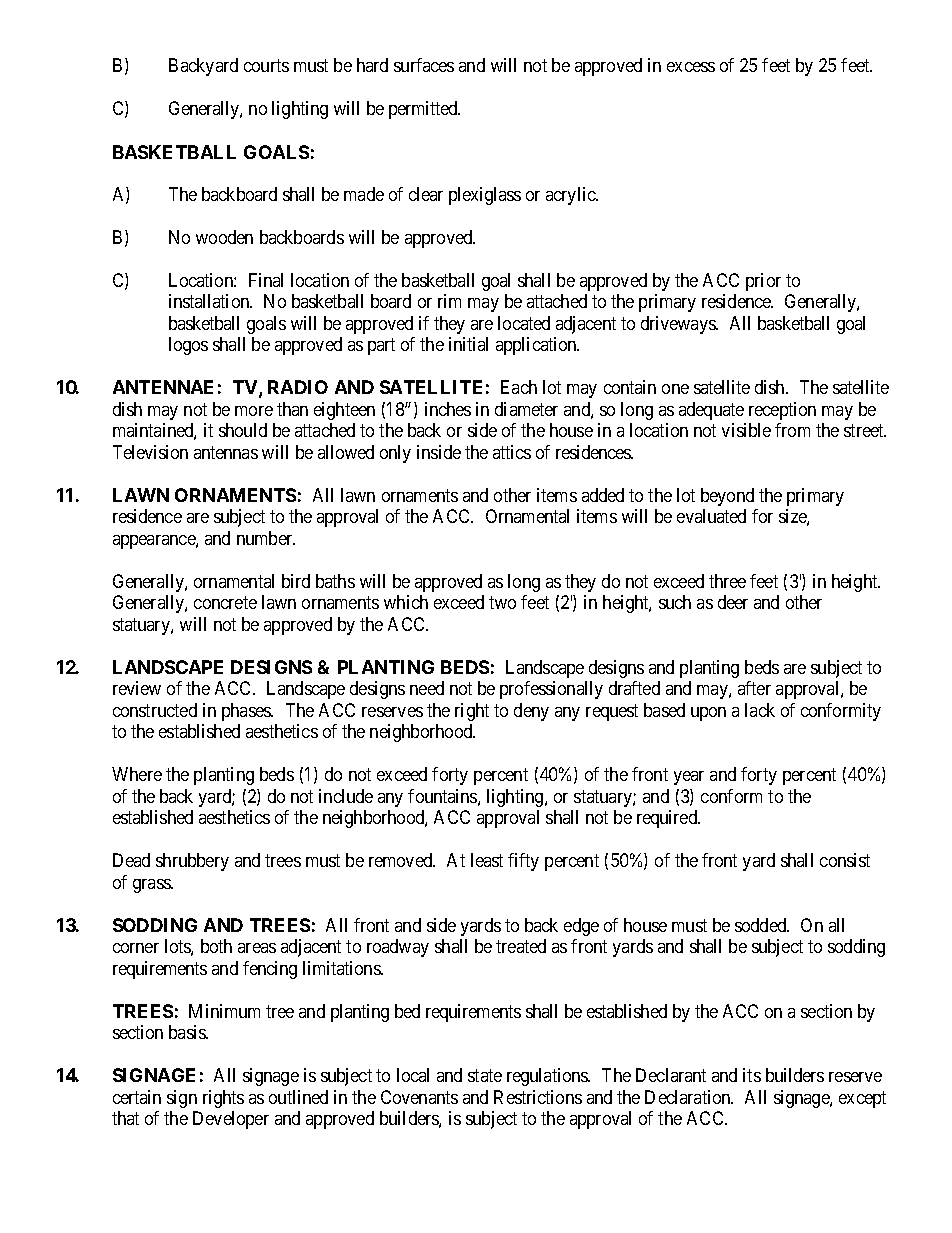 This document has height=1233, width=952. I want to click on permitted, so click(424, 110).
